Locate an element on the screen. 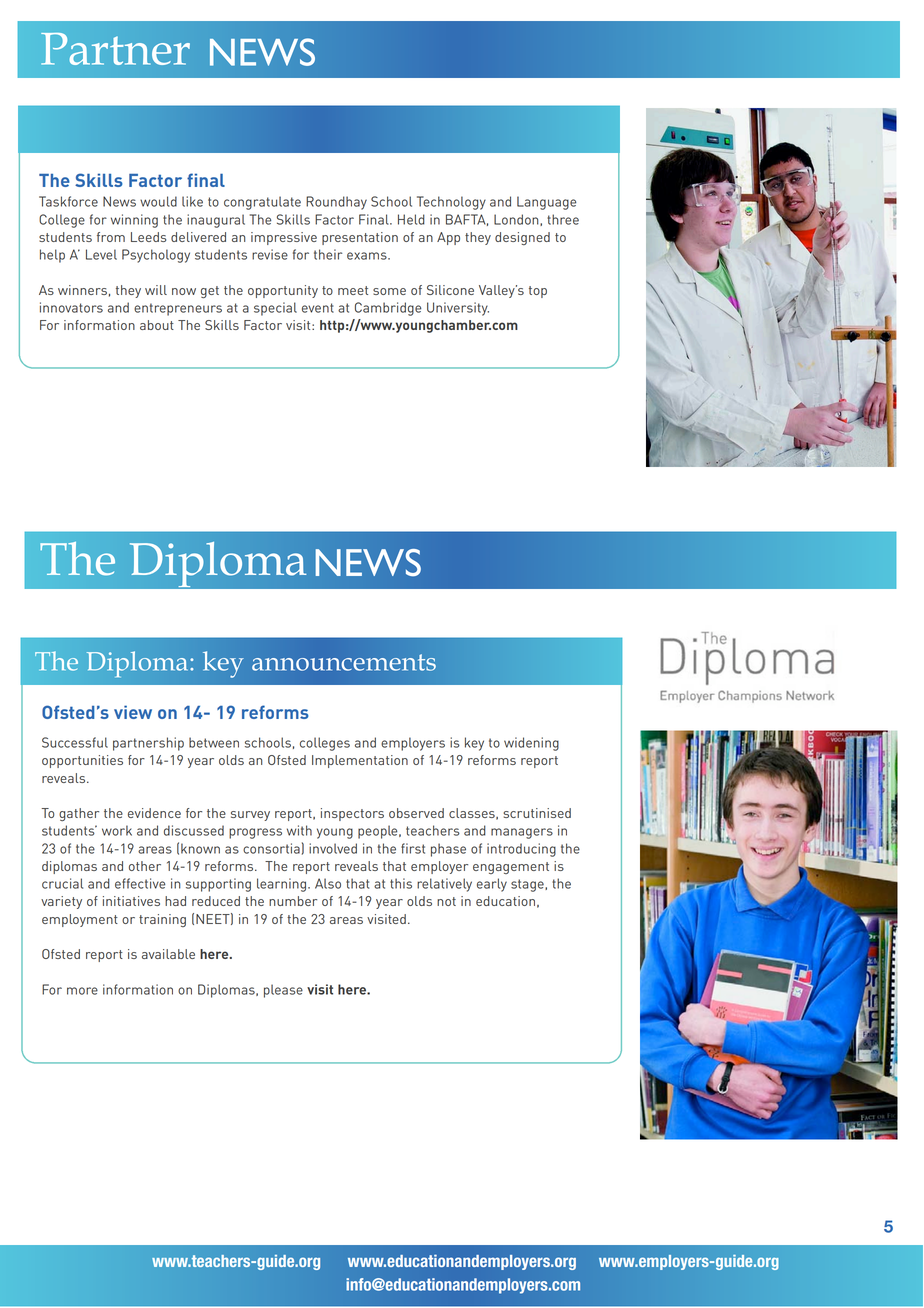 The width and height of the screenshot is (924, 1308). please is located at coordinates (283, 991).
